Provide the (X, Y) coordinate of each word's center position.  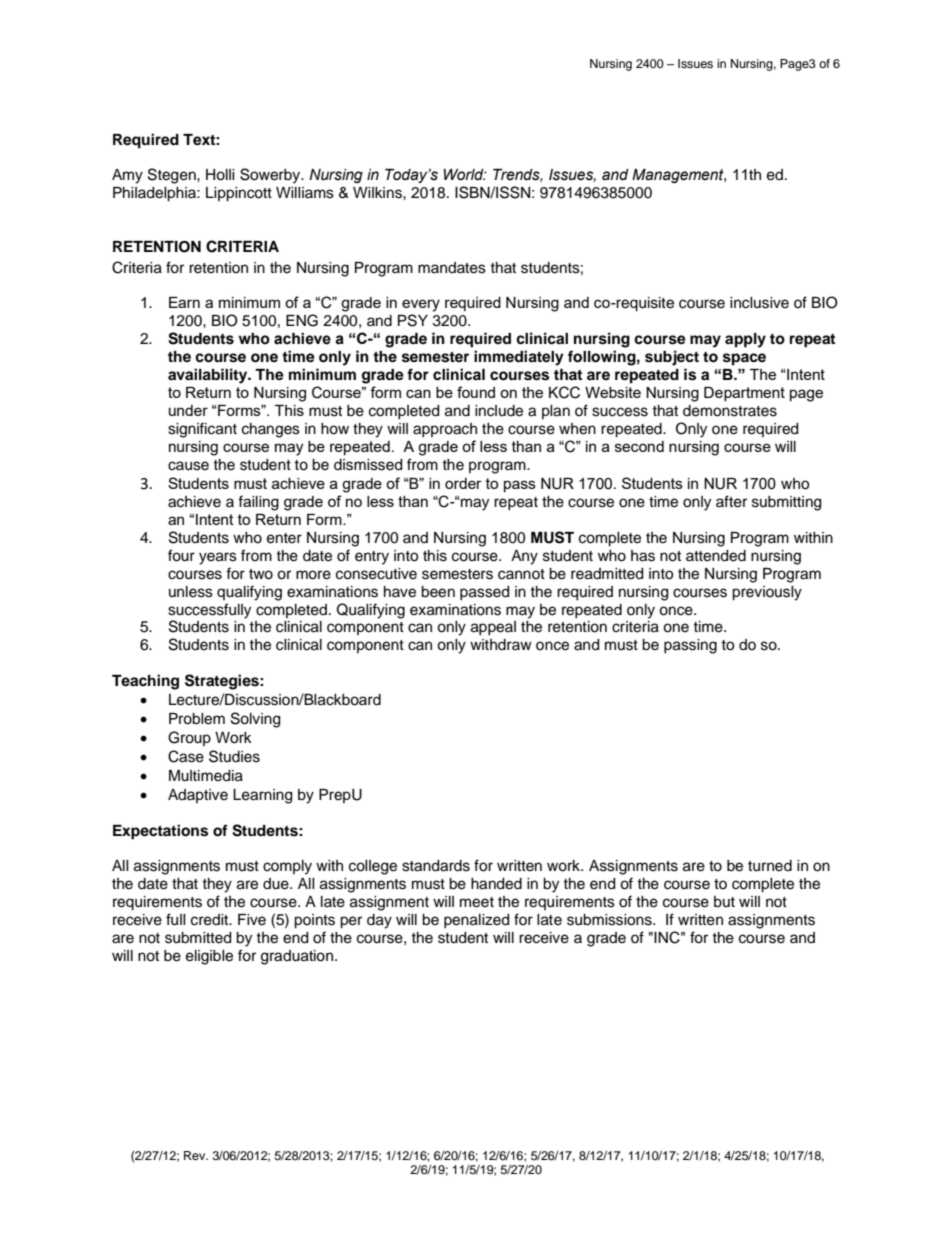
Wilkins (378, 193)
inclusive (759, 303)
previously (767, 593)
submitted (198, 938)
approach (445, 430)
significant (202, 430)
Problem (197, 719)
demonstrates (730, 411)
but (724, 902)
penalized (476, 921)
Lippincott (239, 194)
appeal (493, 628)
